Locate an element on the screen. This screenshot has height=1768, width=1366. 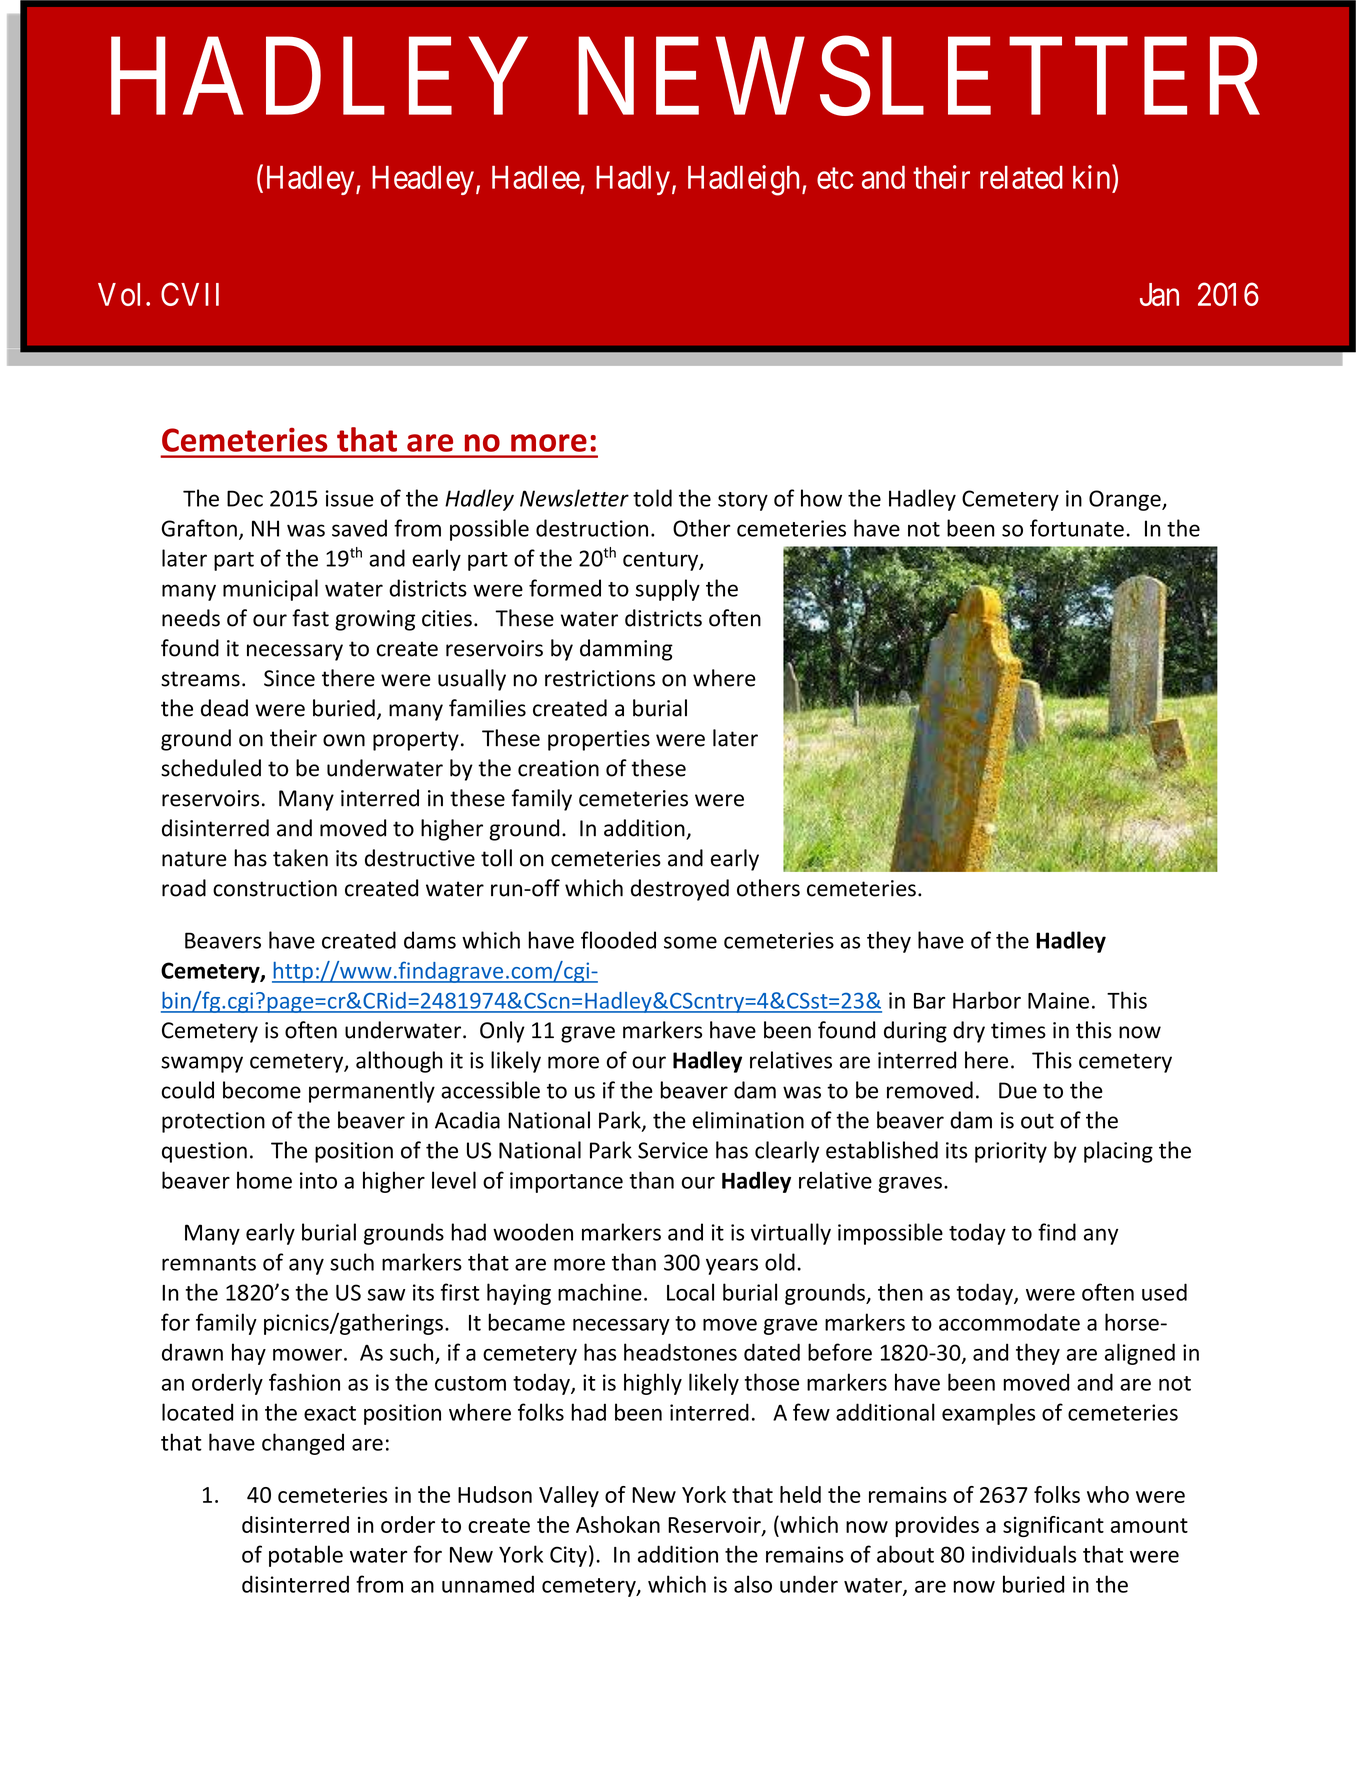
properties is located at coordinates (599, 740).
